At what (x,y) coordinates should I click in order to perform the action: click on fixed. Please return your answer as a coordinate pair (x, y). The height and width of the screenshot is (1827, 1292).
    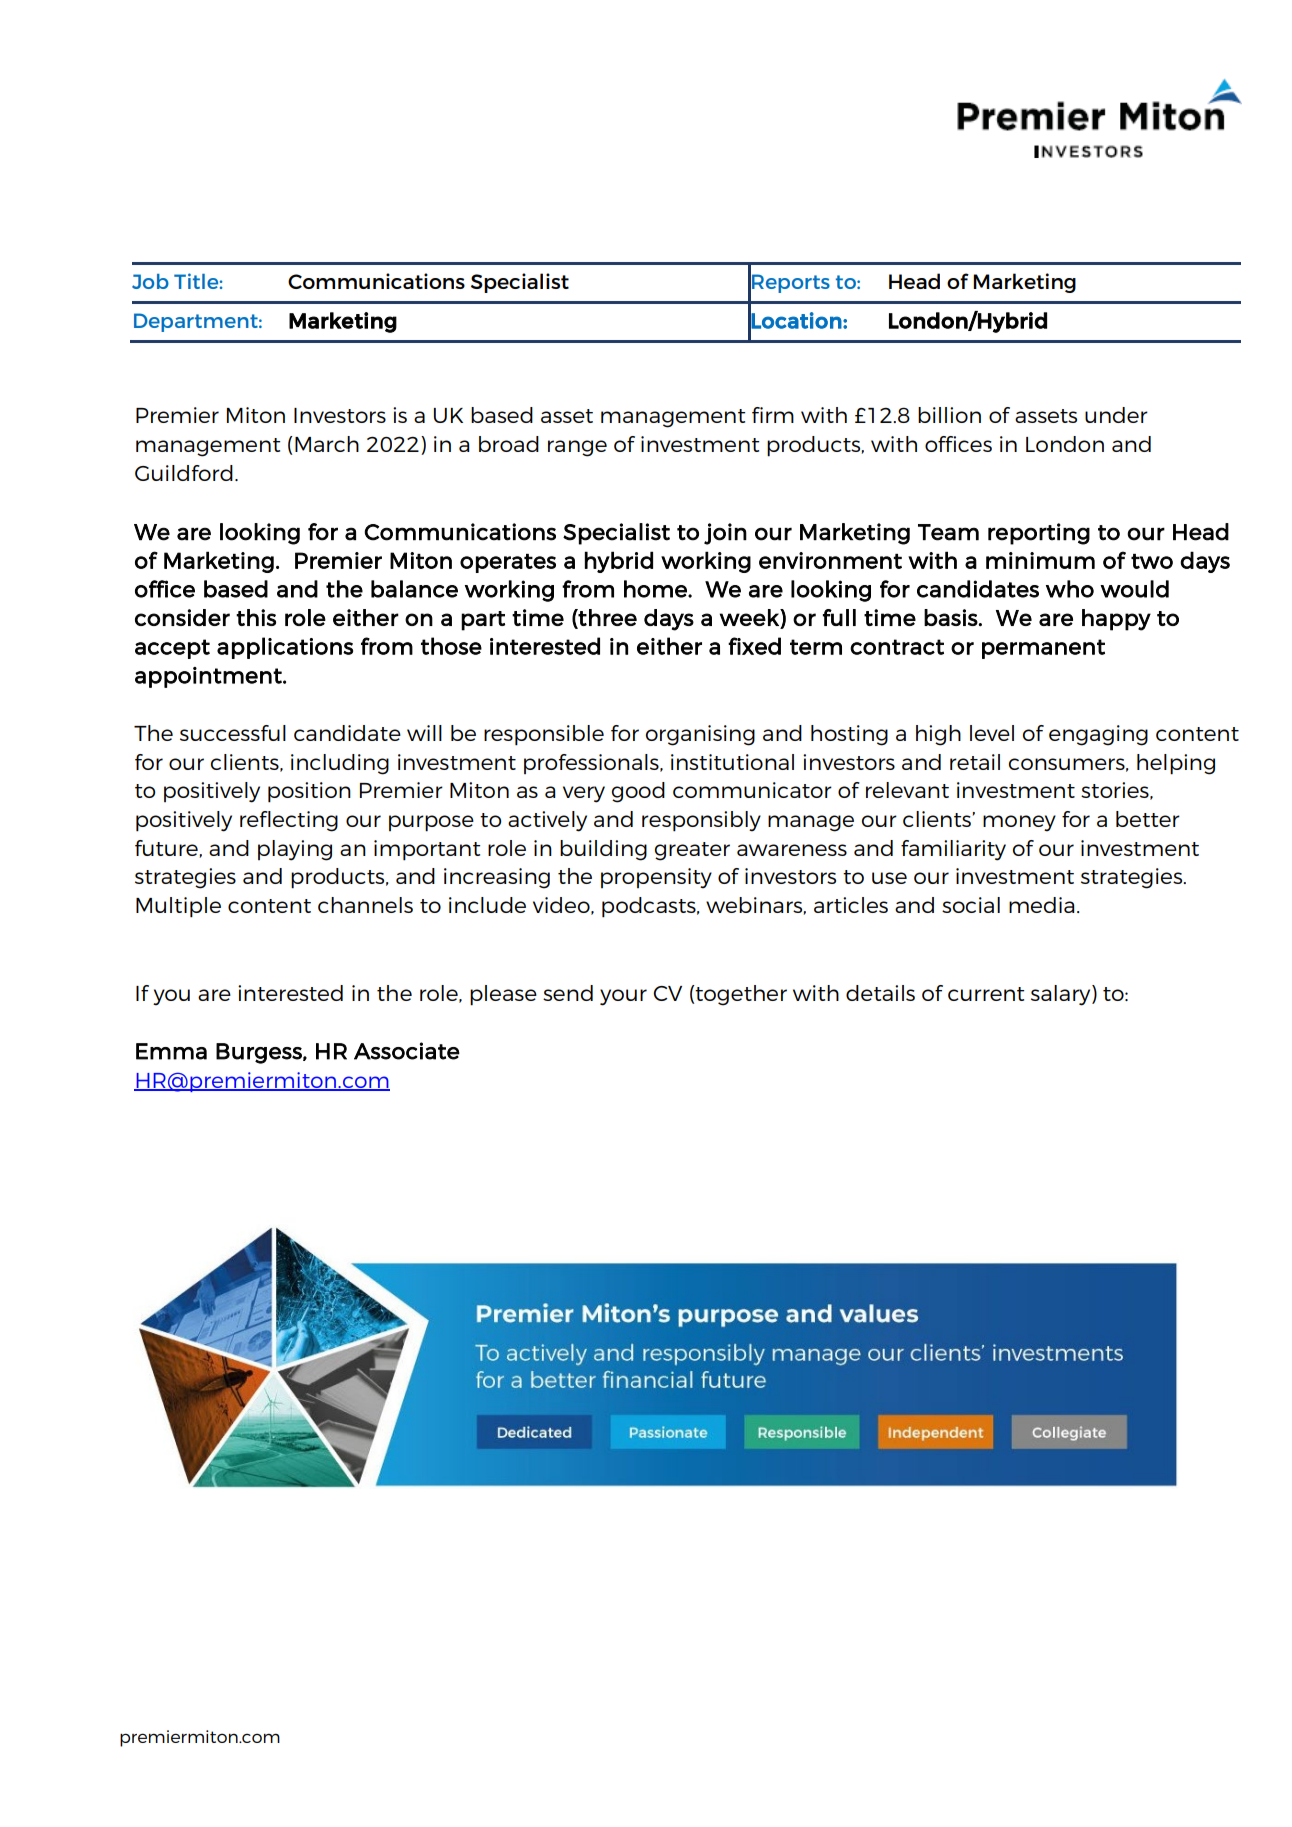
    Looking at the image, I should click on (754, 646).
